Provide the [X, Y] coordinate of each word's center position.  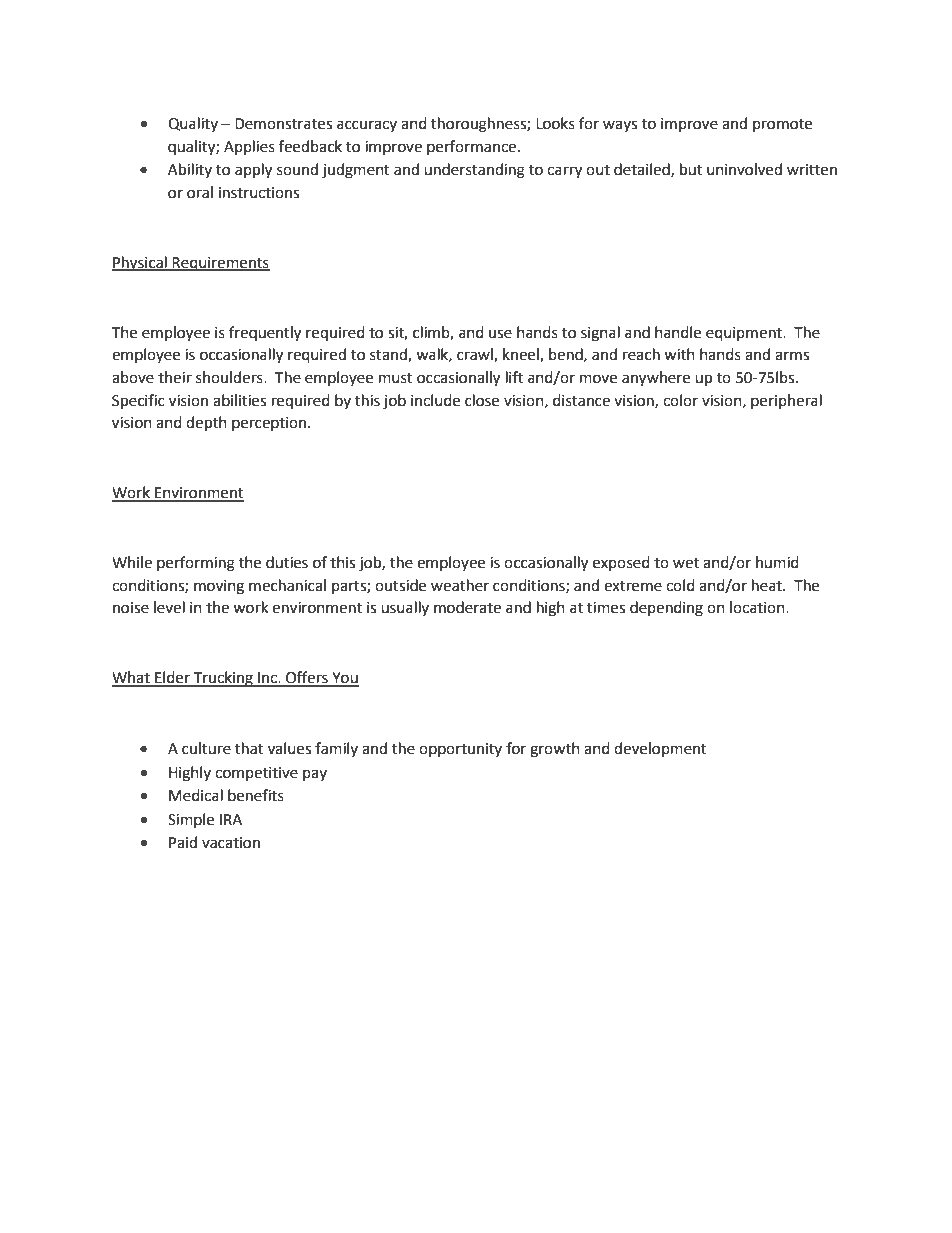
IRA [231, 819]
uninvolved [744, 169]
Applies [249, 147]
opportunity [460, 750]
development [660, 749]
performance [471, 147]
